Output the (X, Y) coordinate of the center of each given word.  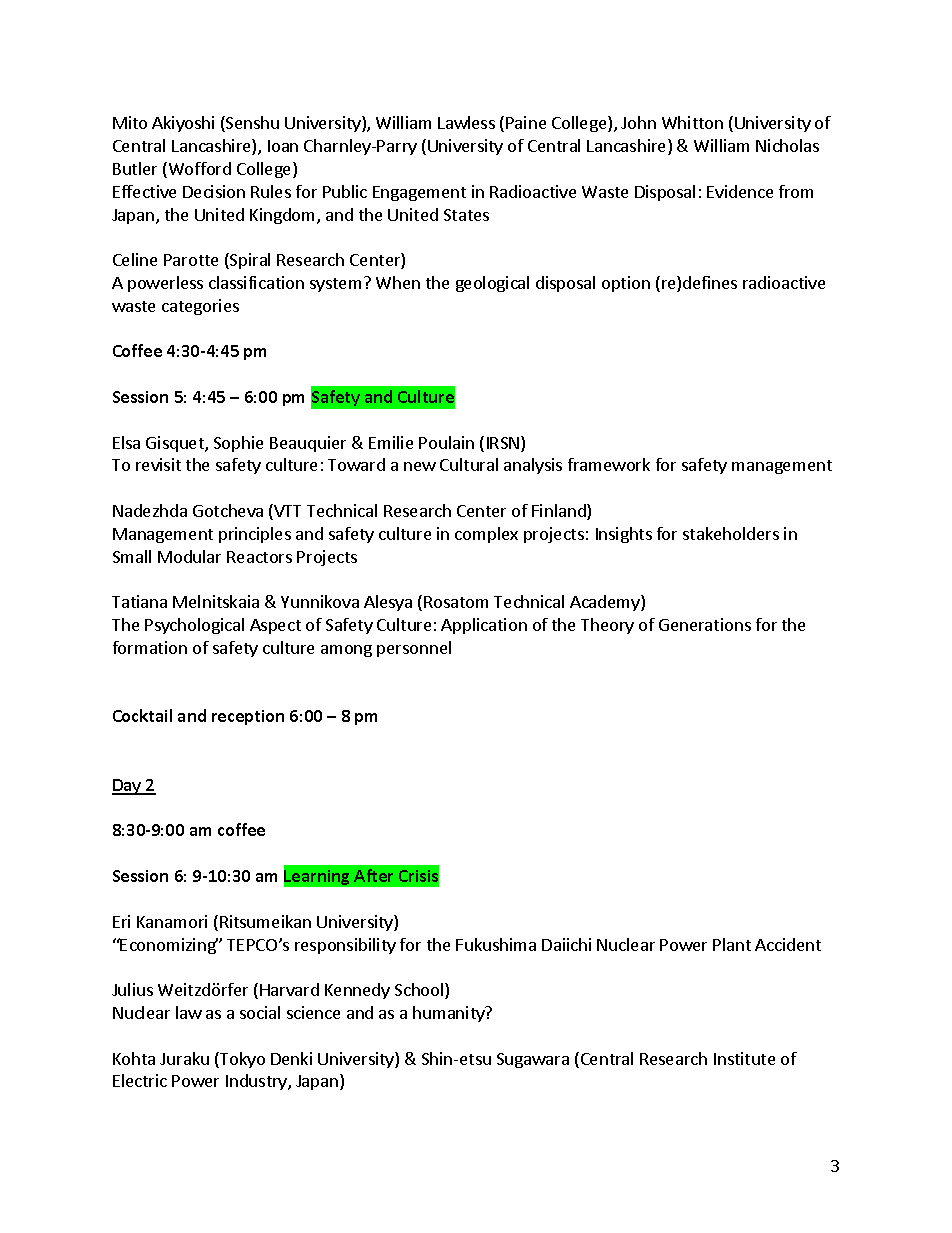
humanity (450, 1014)
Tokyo (241, 1060)
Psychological (194, 626)
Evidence (740, 191)
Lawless (466, 122)
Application (484, 626)
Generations (705, 624)
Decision (214, 191)
